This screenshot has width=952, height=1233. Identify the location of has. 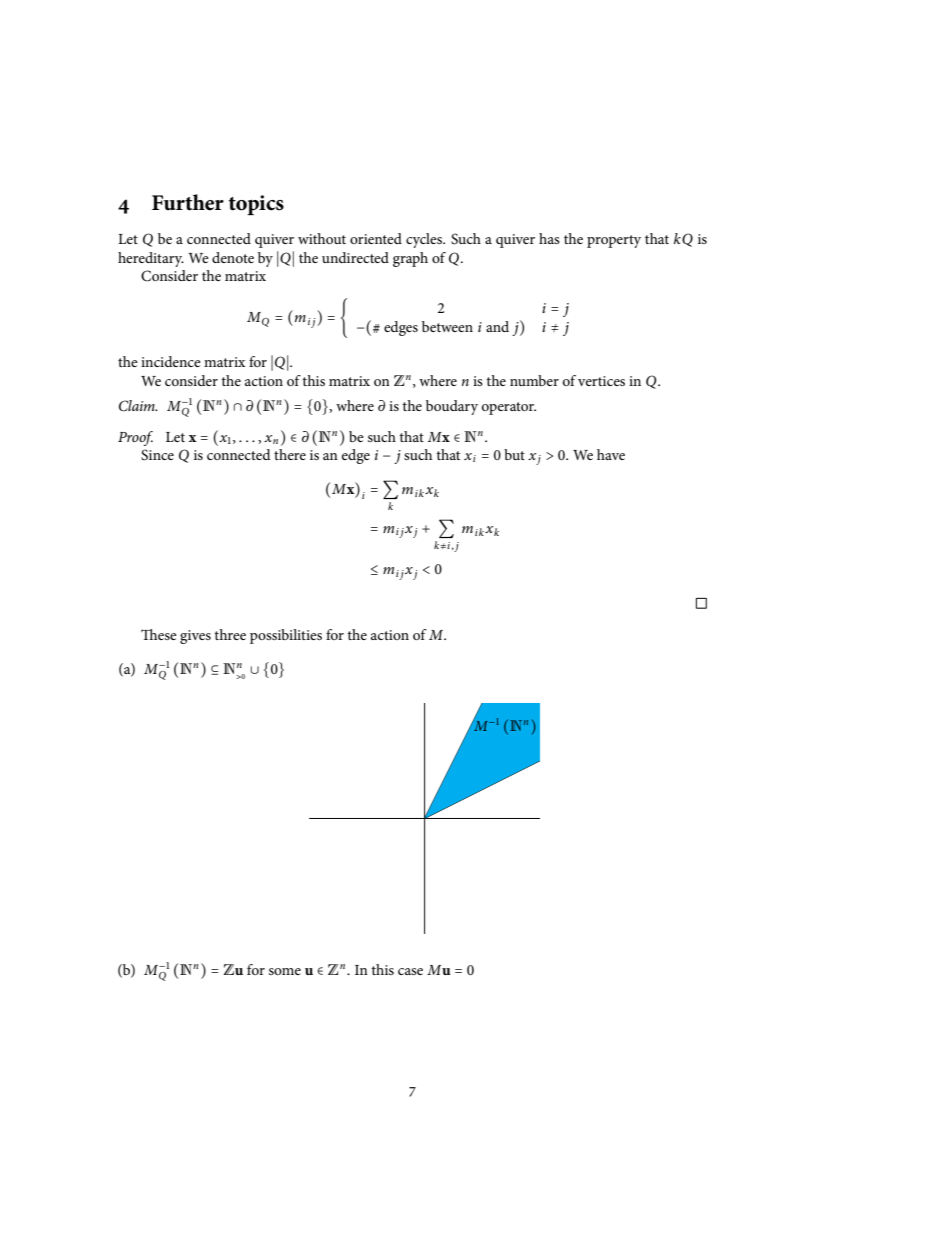
(549, 238).
